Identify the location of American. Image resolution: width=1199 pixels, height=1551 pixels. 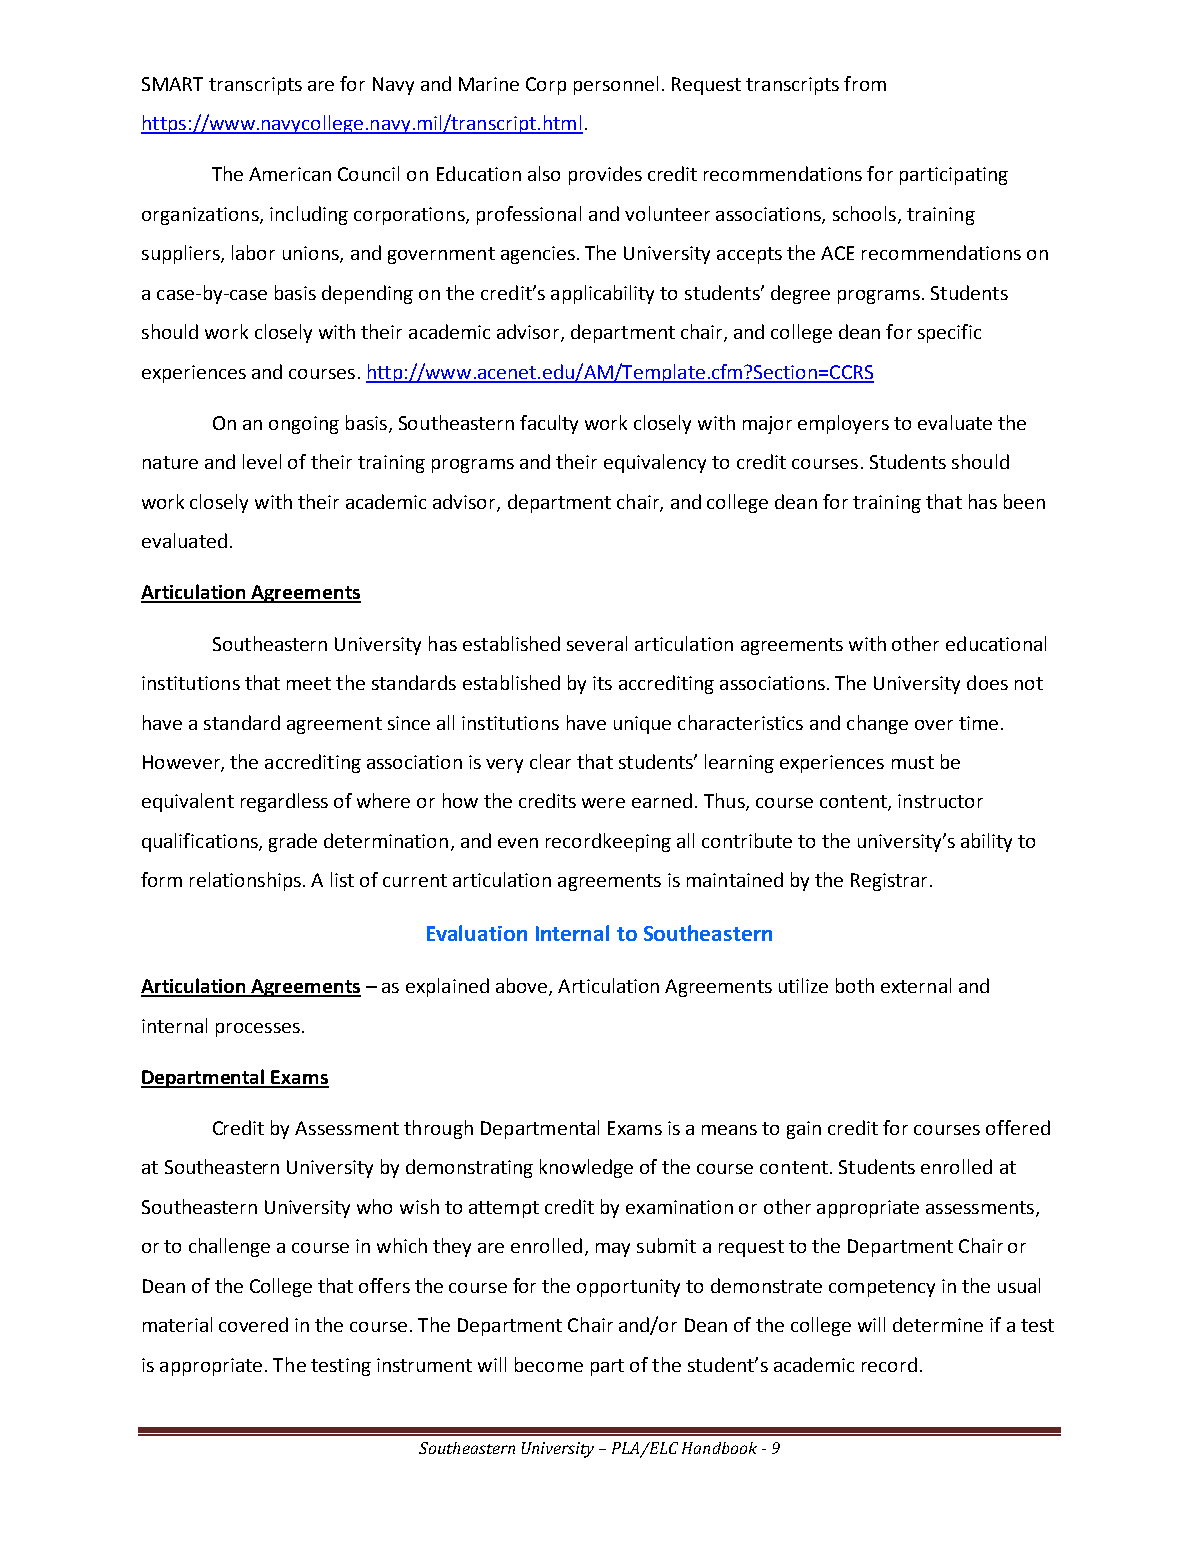
(290, 174).
